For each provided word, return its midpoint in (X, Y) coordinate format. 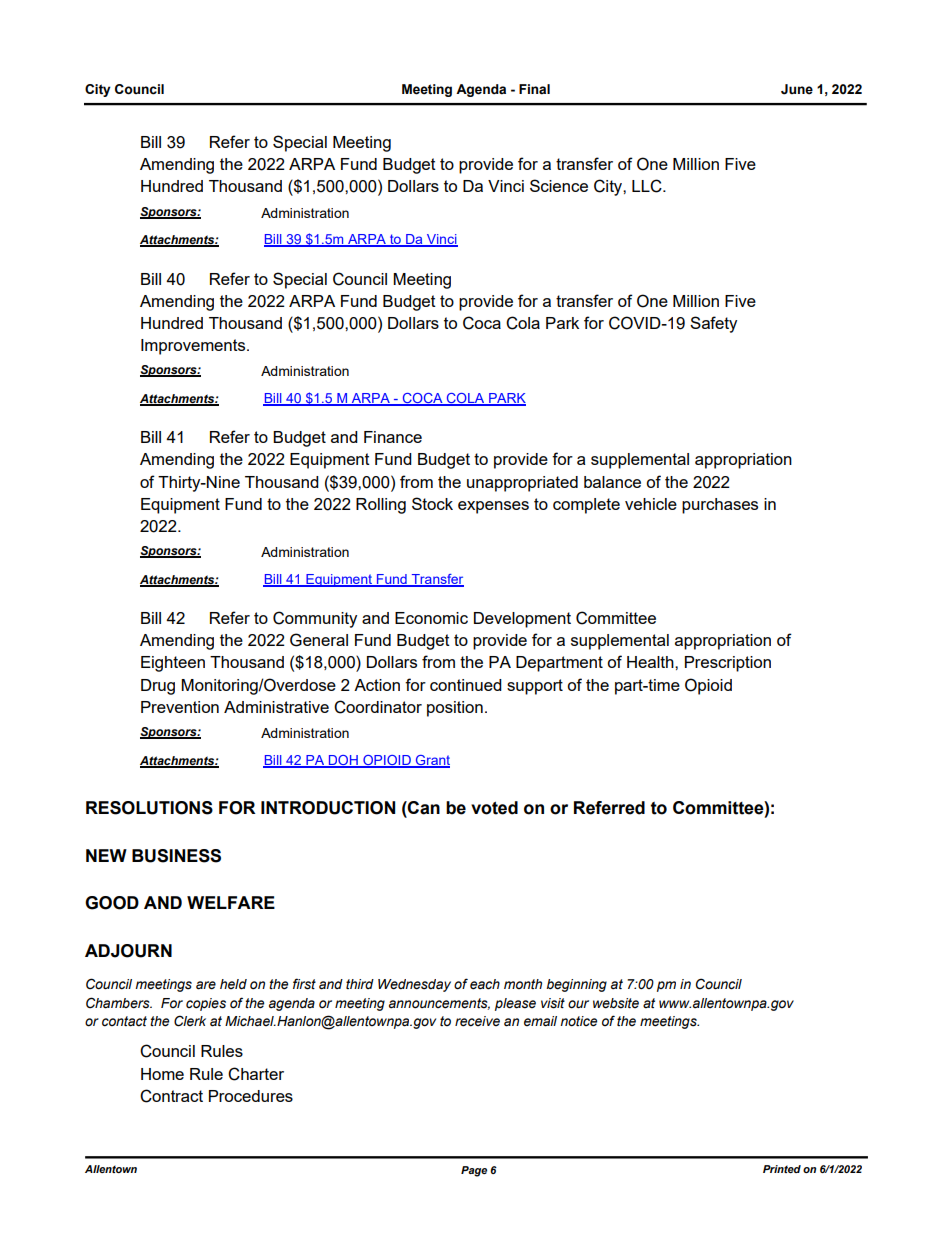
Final (534, 89)
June (797, 89)
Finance (393, 437)
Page (474, 1171)
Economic (431, 618)
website (616, 1003)
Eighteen (173, 664)
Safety (713, 324)
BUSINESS (176, 856)
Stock (432, 503)
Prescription (728, 664)
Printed (782, 1169)
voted (494, 808)
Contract (171, 1096)
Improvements (194, 347)
